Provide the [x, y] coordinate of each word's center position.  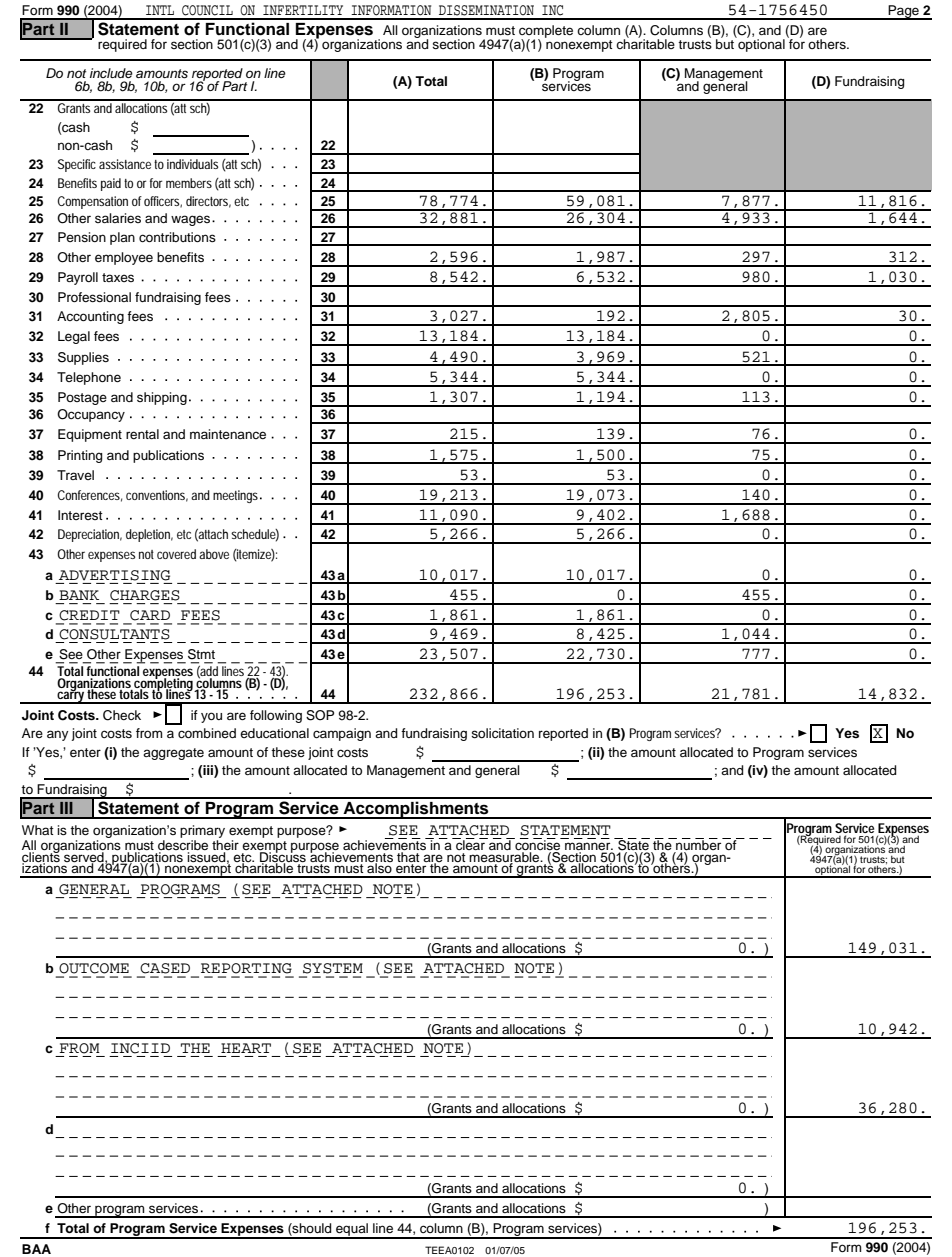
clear [470, 844]
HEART [246, 1048]
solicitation [502, 733]
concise [538, 844]
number [699, 844]
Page [904, 12]
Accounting [90, 317]
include [111, 73]
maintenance [228, 434]
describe [183, 845]
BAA [36, 1249]
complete [546, 33]
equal [352, 1231]
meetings [237, 496]
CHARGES [145, 595]
